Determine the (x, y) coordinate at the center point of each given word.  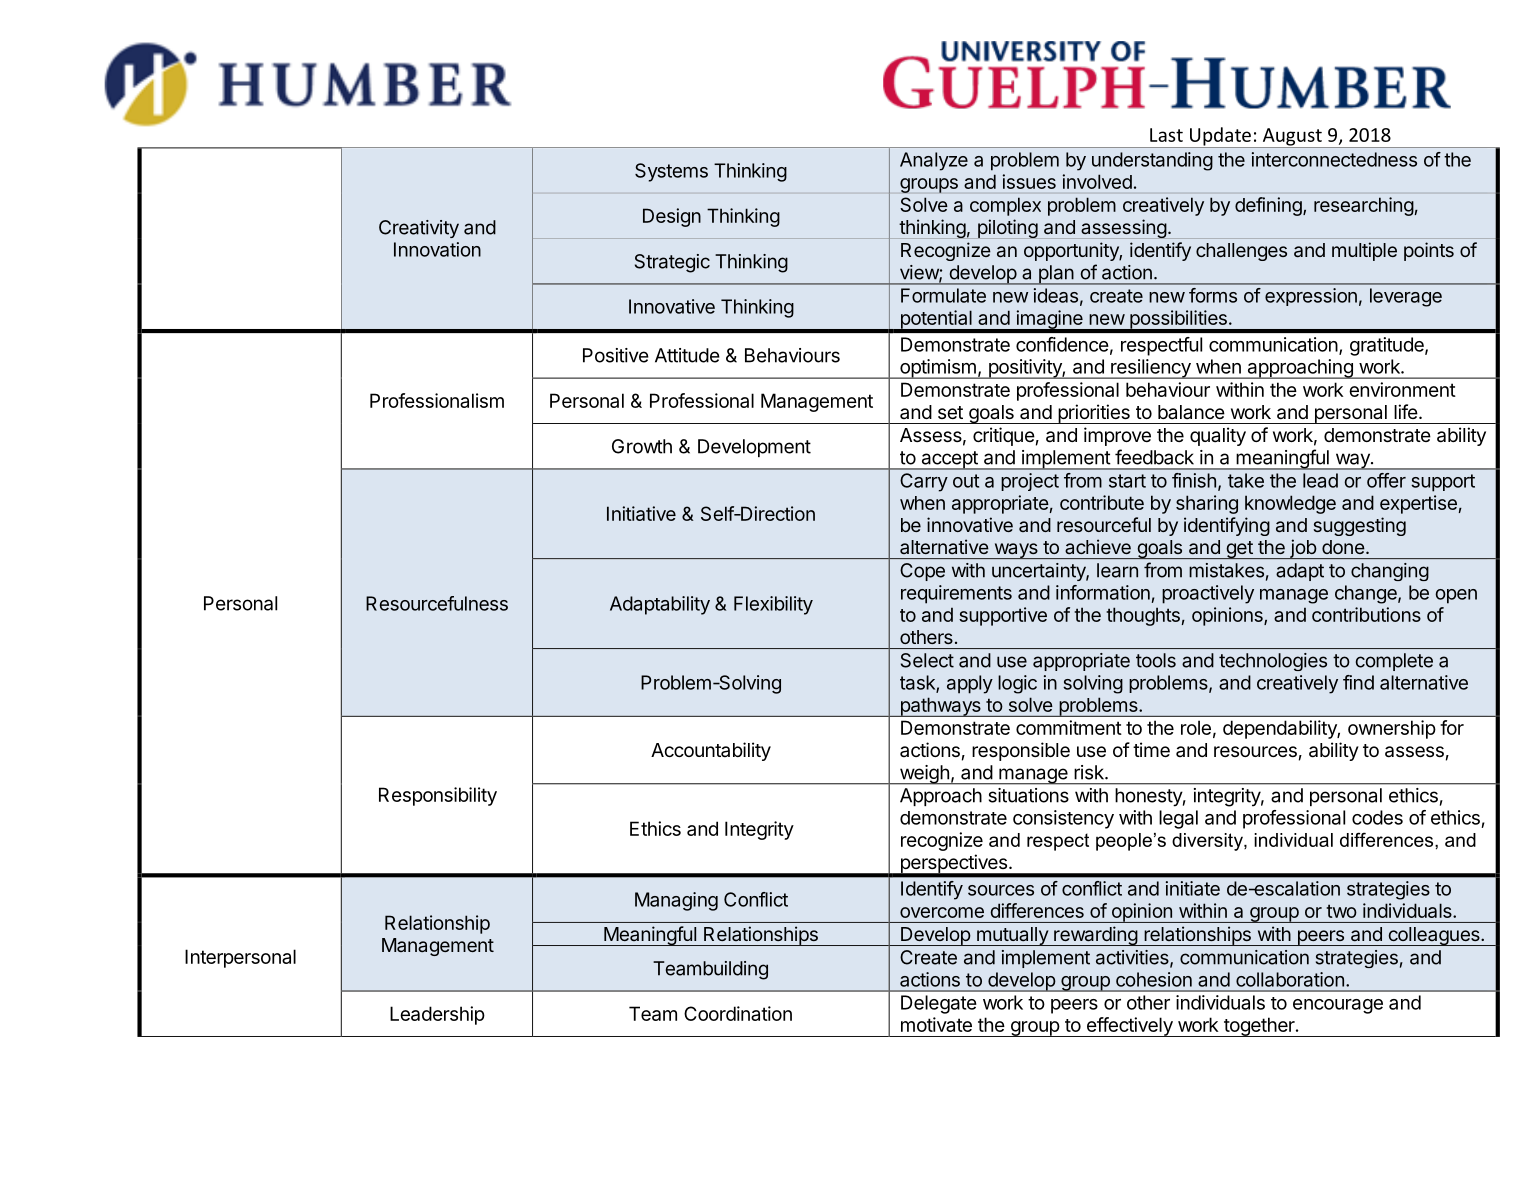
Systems (671, 172)
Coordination (738, 1013)
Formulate (943, 295)
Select (927, 660)
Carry (924, 482)
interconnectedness (1334, 159)
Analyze (934, 161)
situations (1029, 795)
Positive (616, 355)
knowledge (1290, 504)
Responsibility (438, 796)
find (1358, 682)
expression (1311, 297)
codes (1377, 817)
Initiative (641, 513)
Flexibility (773, 605)
